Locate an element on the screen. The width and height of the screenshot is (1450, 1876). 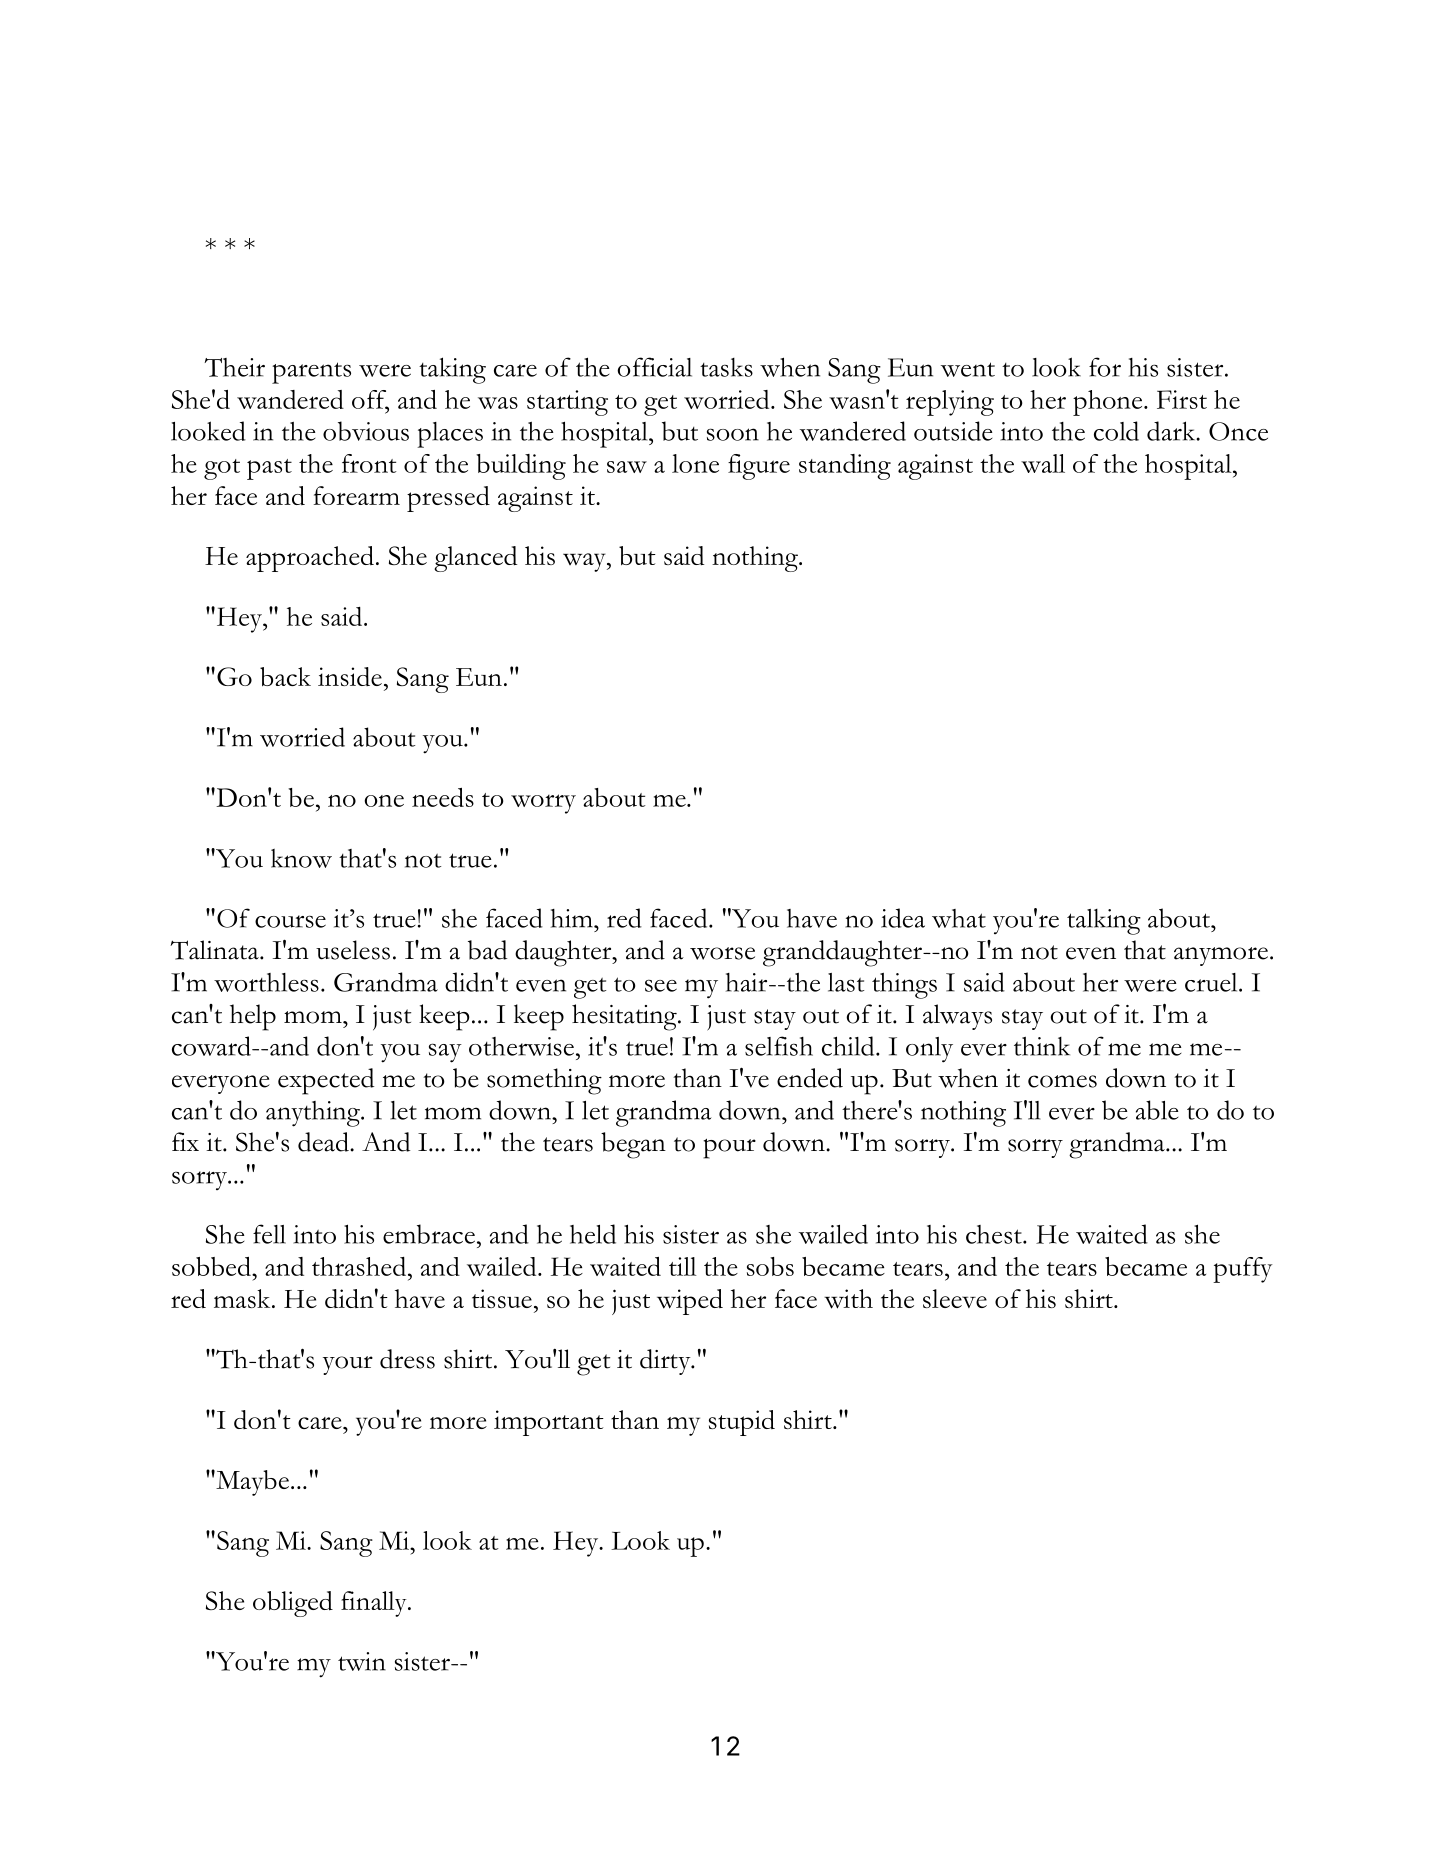
help is located at coordinates (253, 1017).
